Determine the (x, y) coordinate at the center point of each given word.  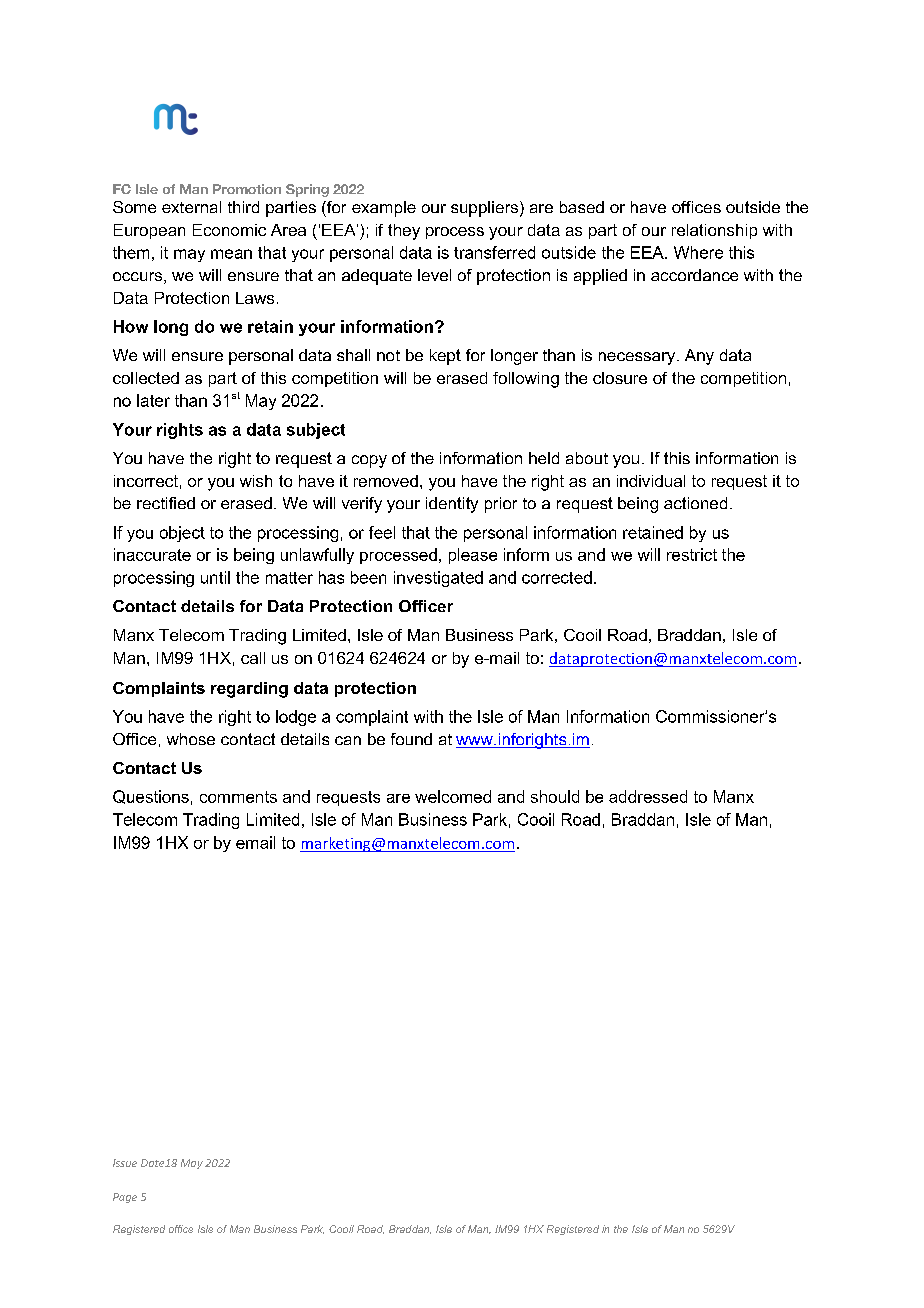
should (555, 796)
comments (238, 797)
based (582, 207)
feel (382, 532)
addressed (648, 796)
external (191, 207)
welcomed (453, 796)
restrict (692, 554)
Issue (125, 1163)
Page (125, 1198)
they (404, 232)
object (182, 534)
